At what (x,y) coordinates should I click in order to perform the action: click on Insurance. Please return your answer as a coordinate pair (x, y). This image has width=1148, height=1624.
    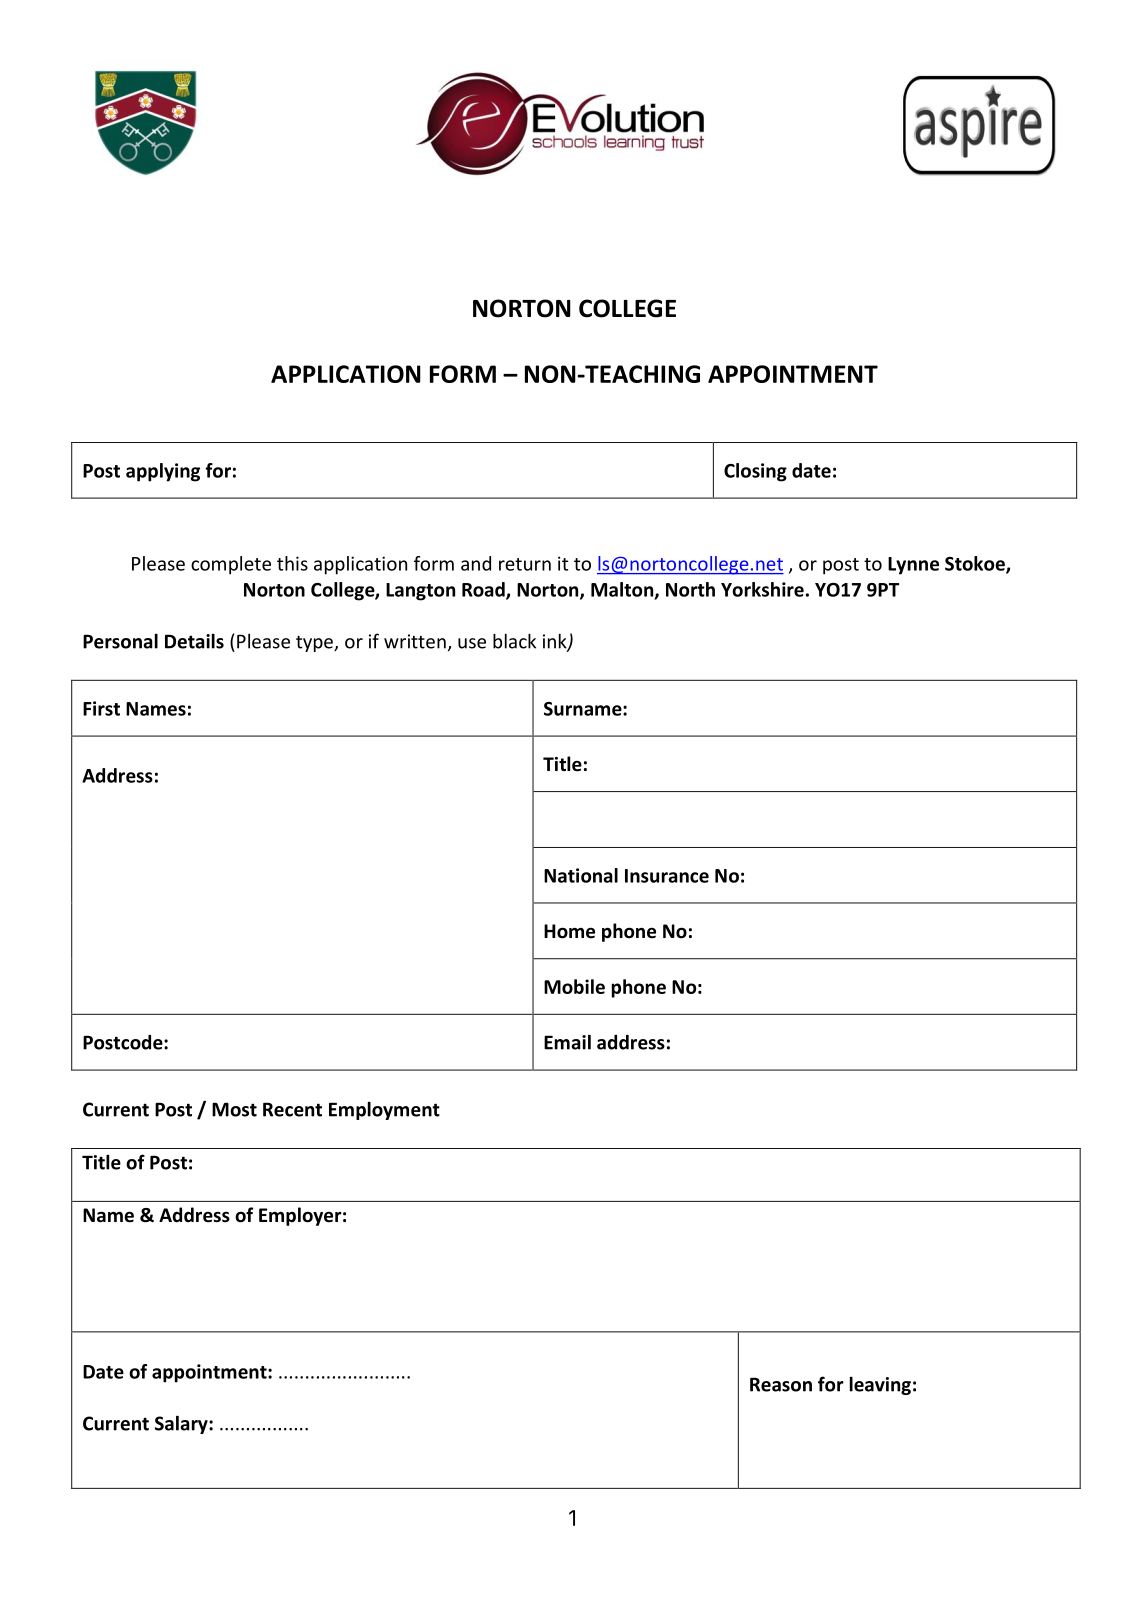
    Looking at the image, I should click on (667, 876).
